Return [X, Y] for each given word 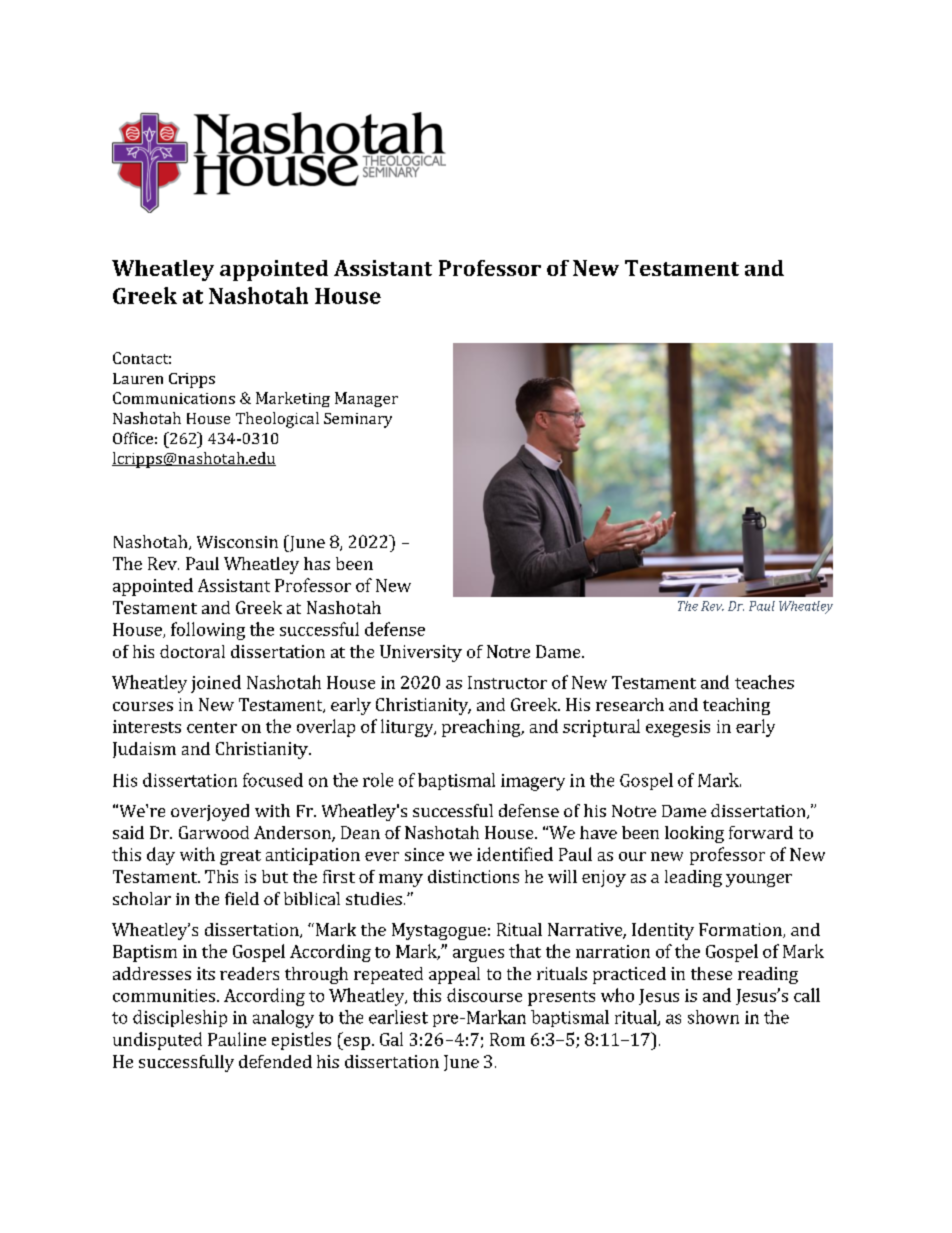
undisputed [157, 1041]
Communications [174, 398]
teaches [764, 682]
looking [694, 834]
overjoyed [210, 812]
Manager [366, 399]
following [208, 631]
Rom [507, 1039]
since [424, 854]
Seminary [358, 420]
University [421, 653]
